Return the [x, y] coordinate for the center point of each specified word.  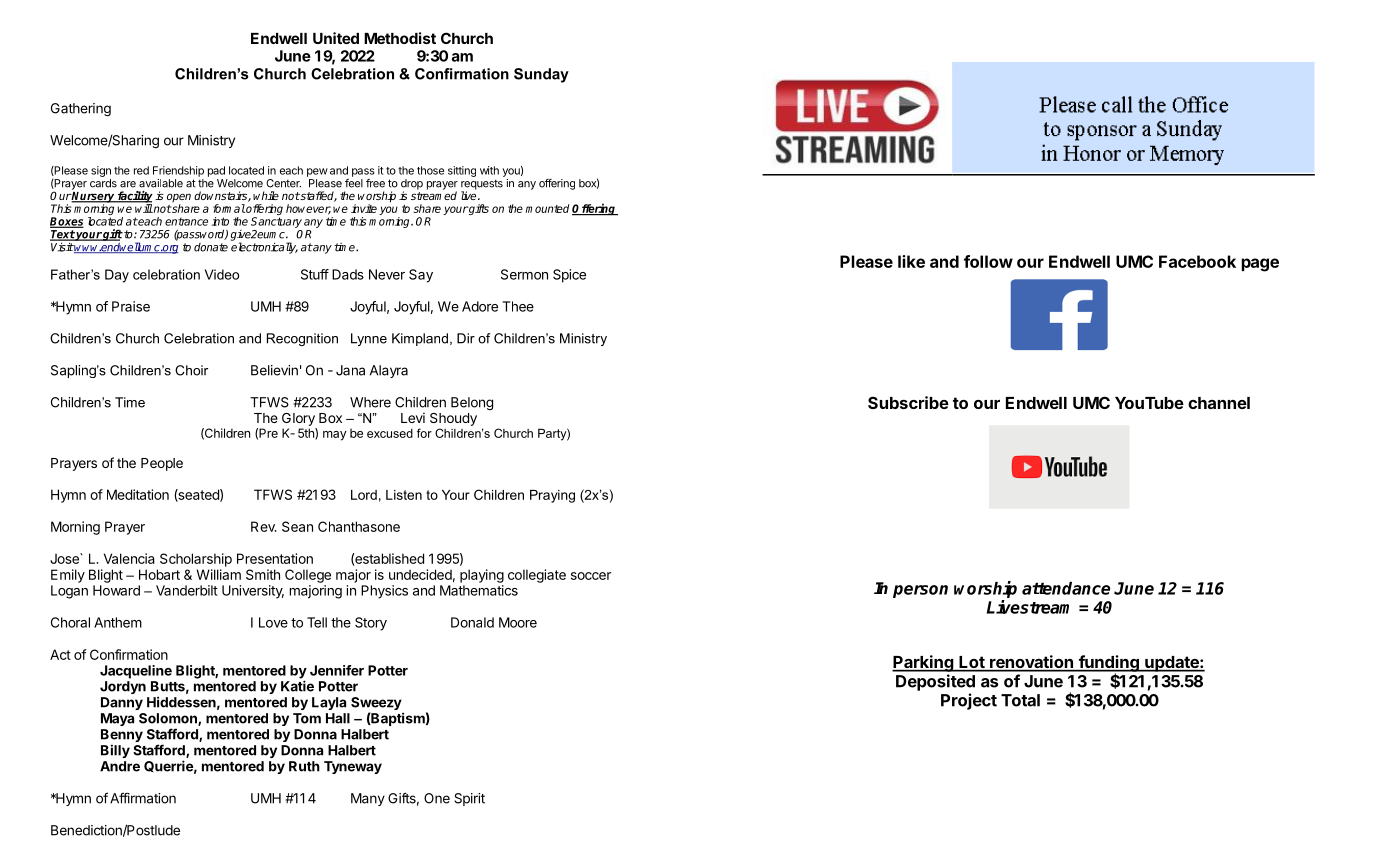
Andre [120, 766]
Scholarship [196, 560]
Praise [131, 306]
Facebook [1197, 261]
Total [1020, 700]
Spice [569, 276]
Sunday [541, 75]
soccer [591, 576]
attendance [1066, 588]
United [336, 38]
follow [988, 261]
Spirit [469, 799]
